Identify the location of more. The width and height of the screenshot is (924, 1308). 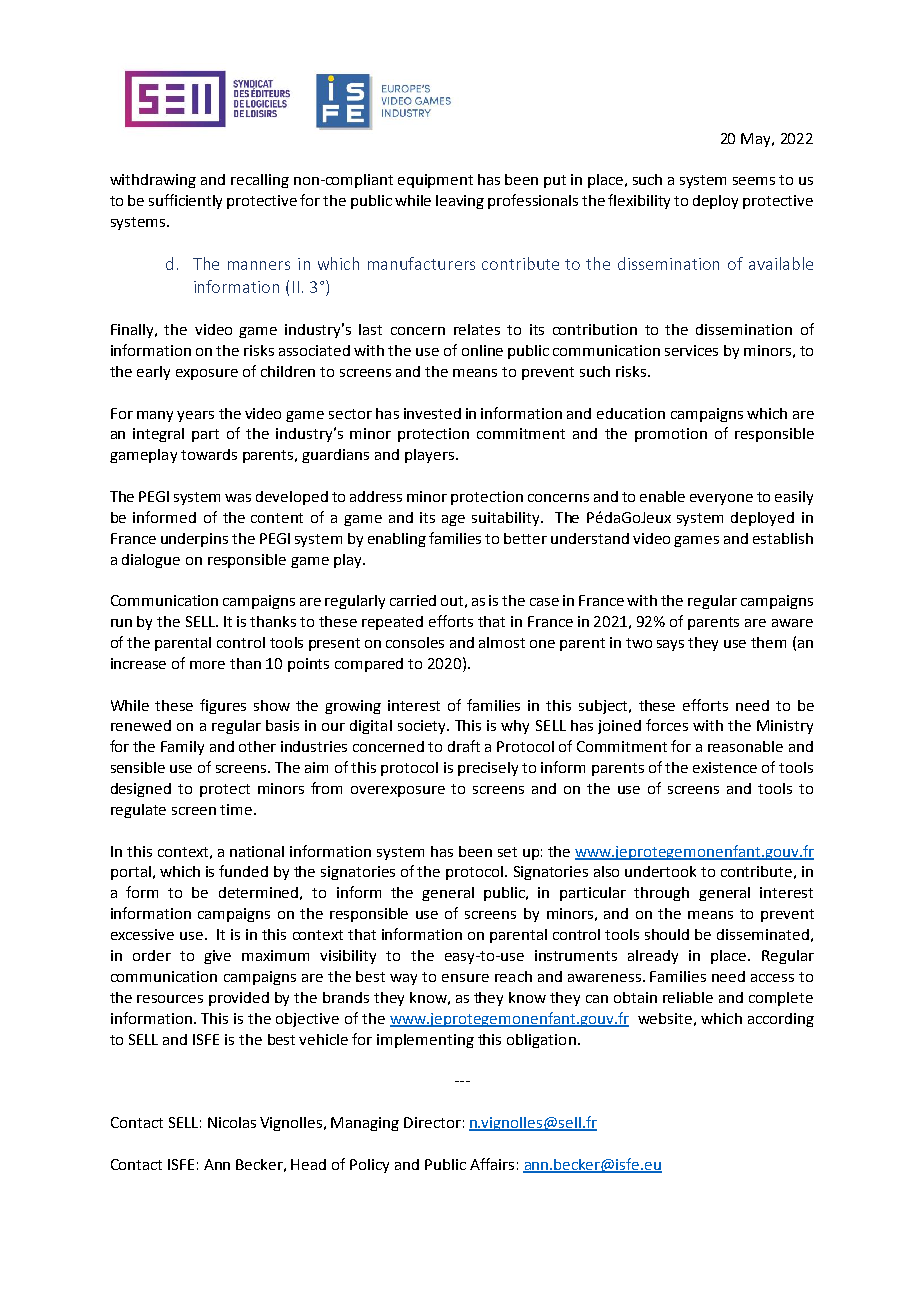
(207, 665).
